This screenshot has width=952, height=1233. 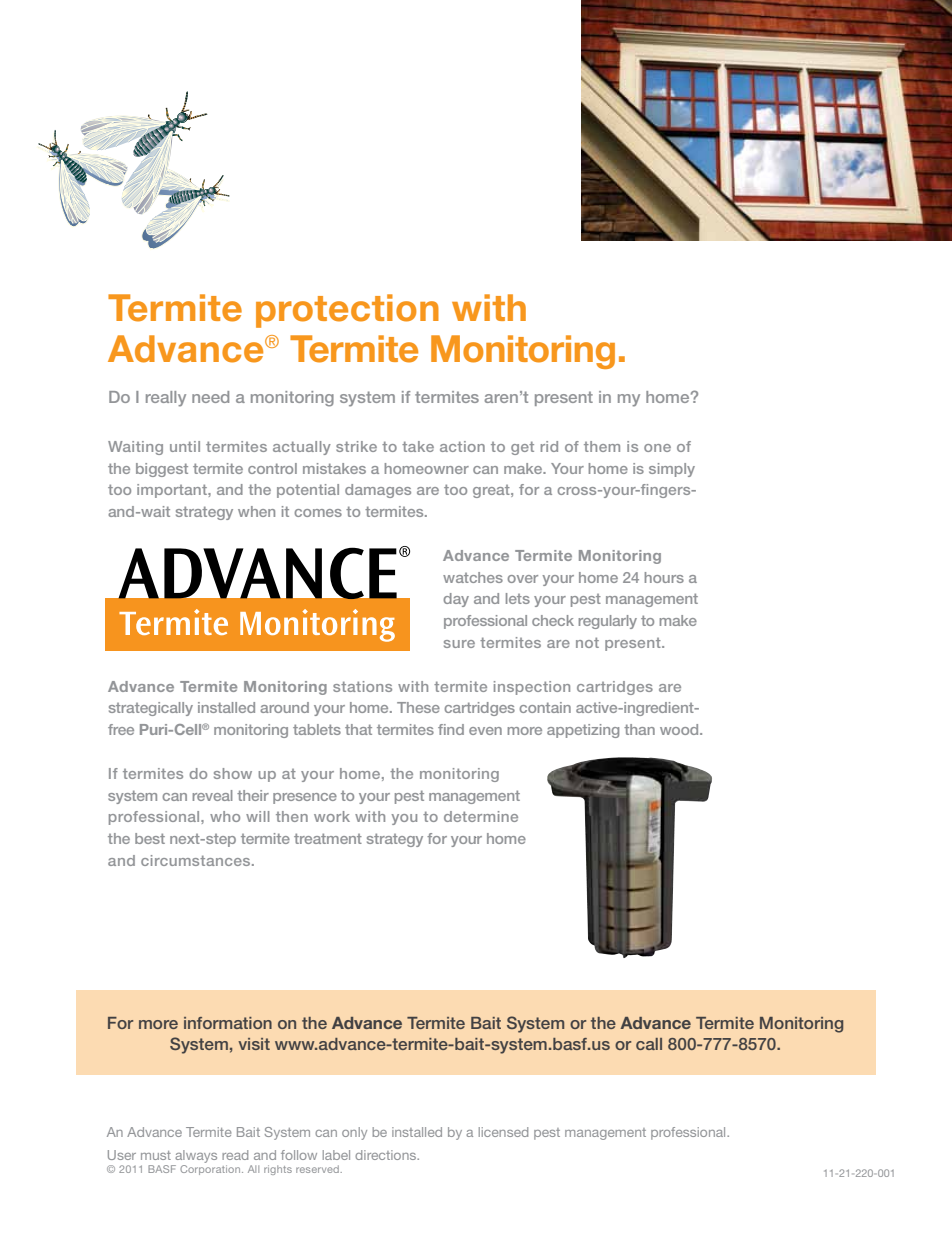 What do you see at coordinates (254, 1044) in the screenshot?
I see `visit` at bounding box center [254, 1044].
